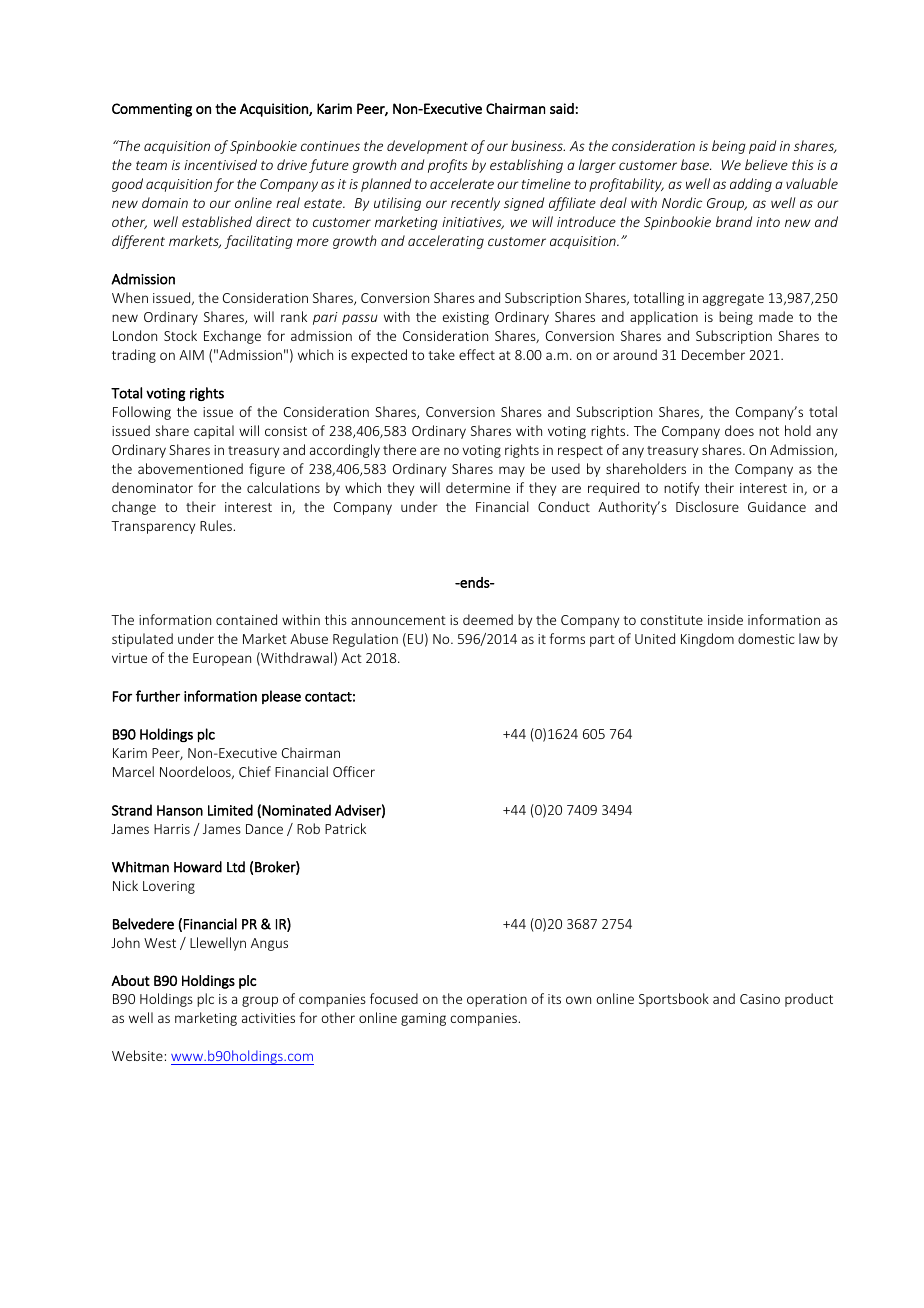 This image has width=924, height=1308. I want to click on AIM, so click(191, 355).
